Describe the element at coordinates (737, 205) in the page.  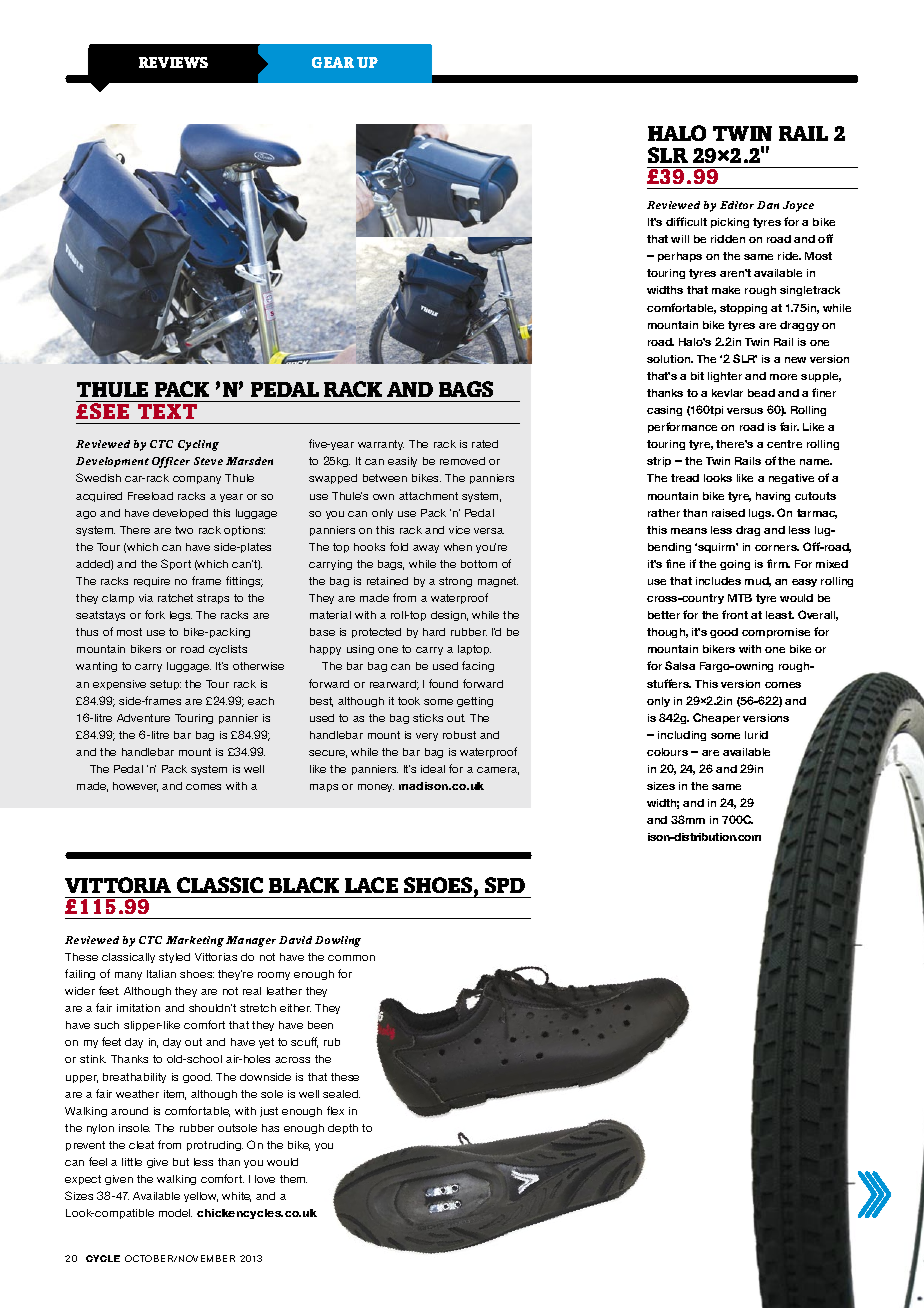
I see `Editor` at that location.
